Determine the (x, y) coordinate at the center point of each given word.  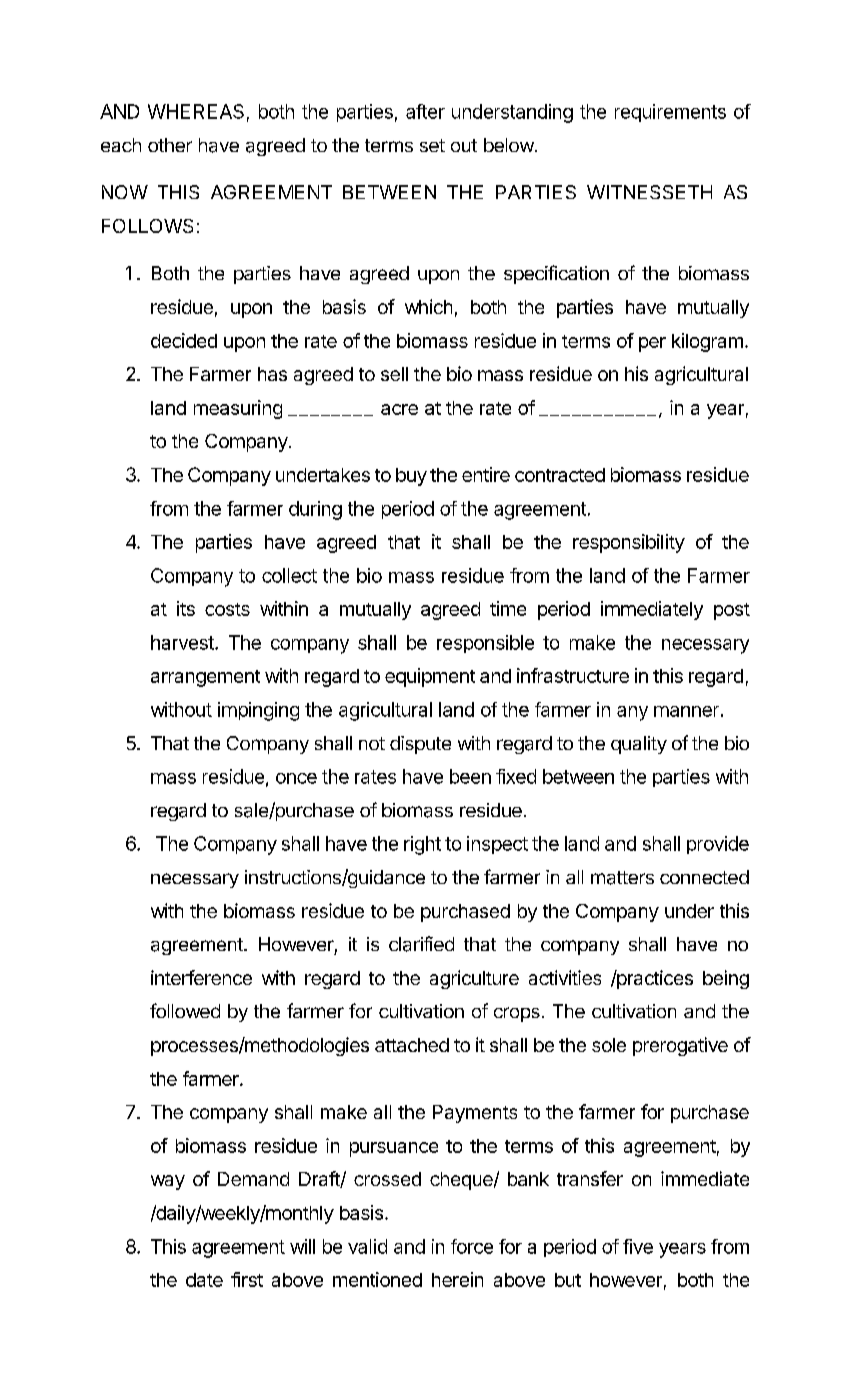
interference (201, 977)
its (186, 608)
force (472, 1246)
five (638, 1246)
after (425, 111)
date (204, 1280)
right (422, 845)
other (170, 145)
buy (411, 477)
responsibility (629, 543)
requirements (670, 113)
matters (622, 878)
